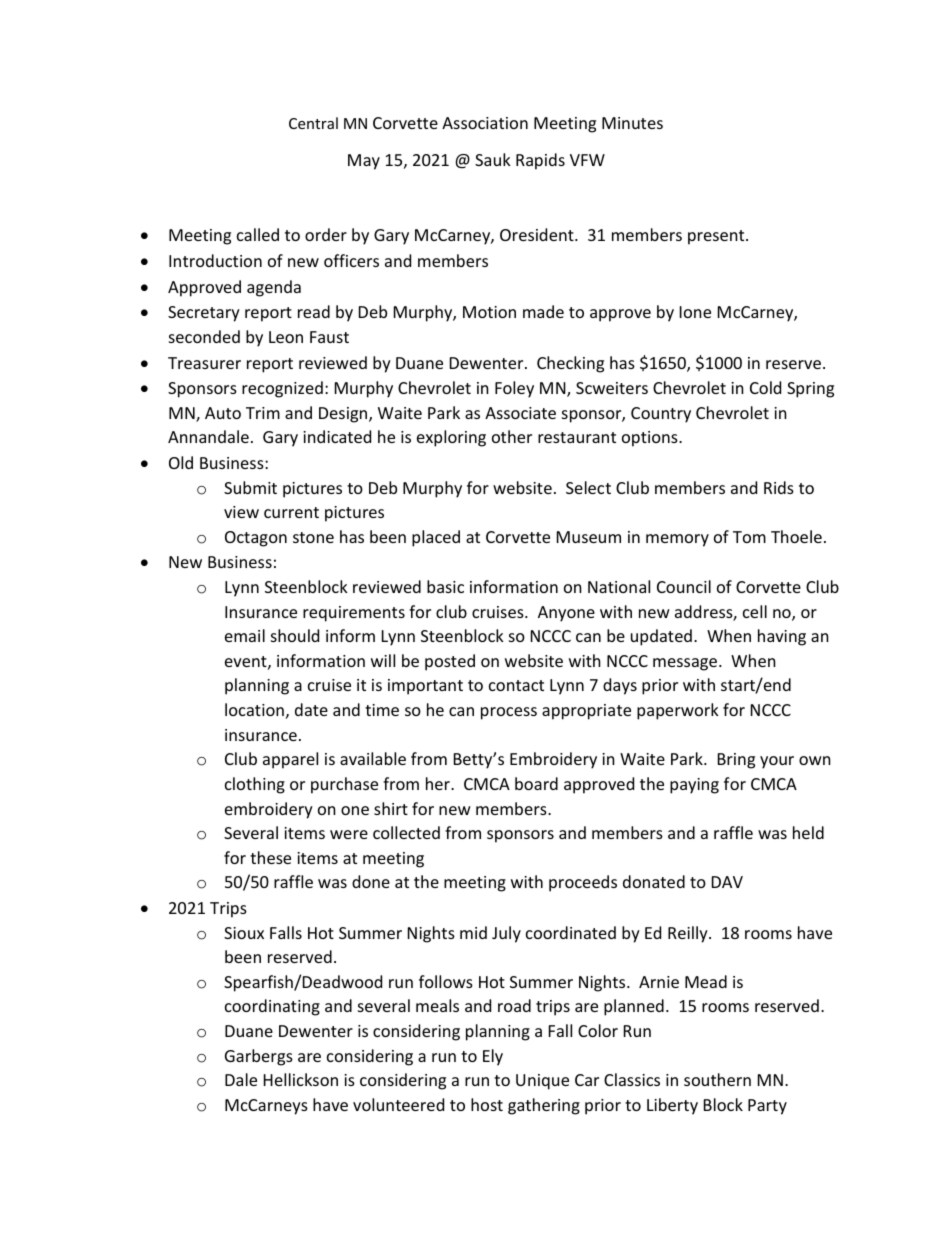 The width and height of the image is (952, 1233). Describe the element at coordinates (313, 123) in the image. I see `Central` at that location.
